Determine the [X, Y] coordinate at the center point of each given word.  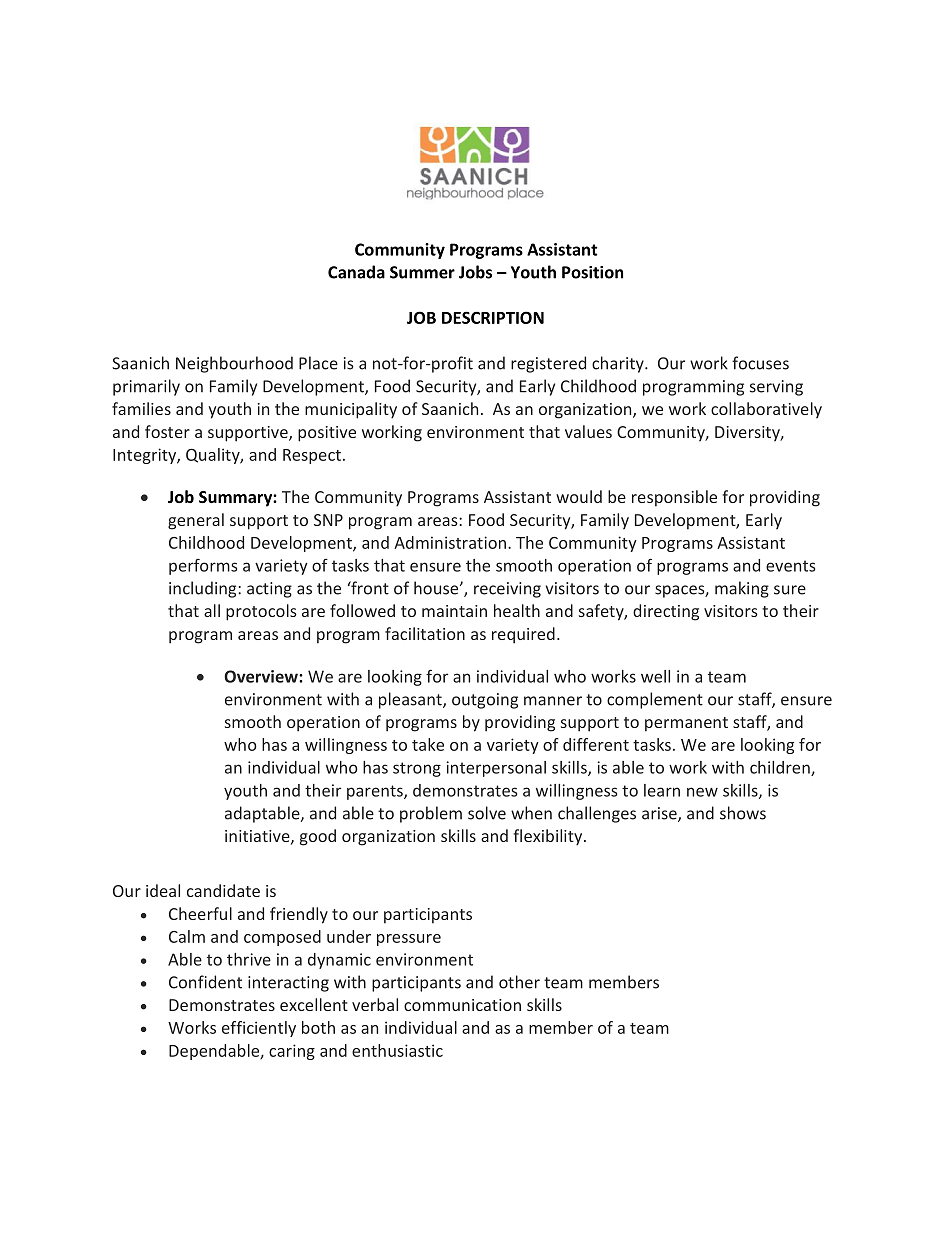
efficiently [259, 1029]
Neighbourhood [234, 364]
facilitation [425, 633]
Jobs [475, 272]
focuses [760, 363]
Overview [262, 676]
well [655, 676]
